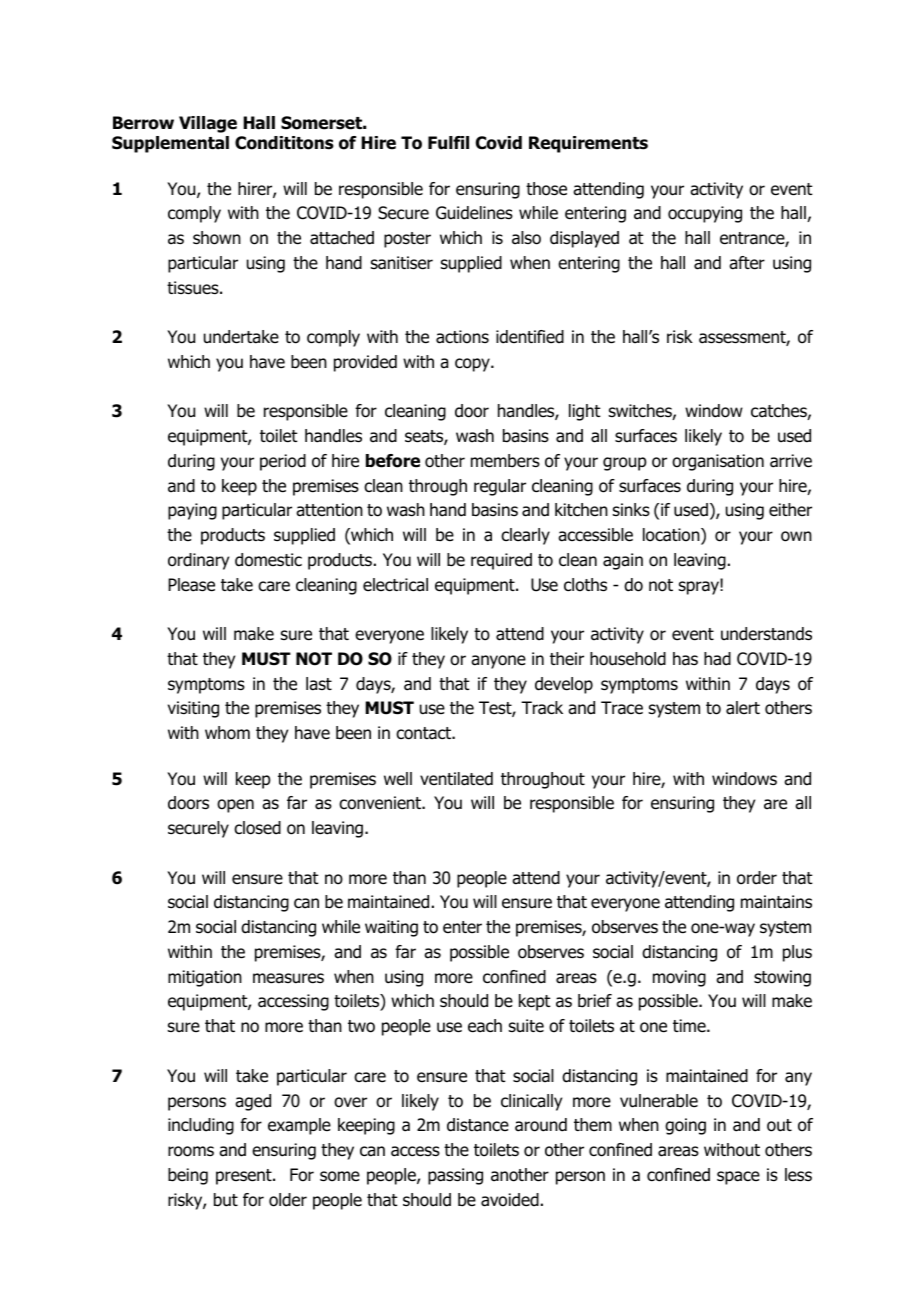 The height and width of the screenshot is (1308, 924). Describe the element at coordinates (208, 124) in the screenshot. I see `Village` at that location.
